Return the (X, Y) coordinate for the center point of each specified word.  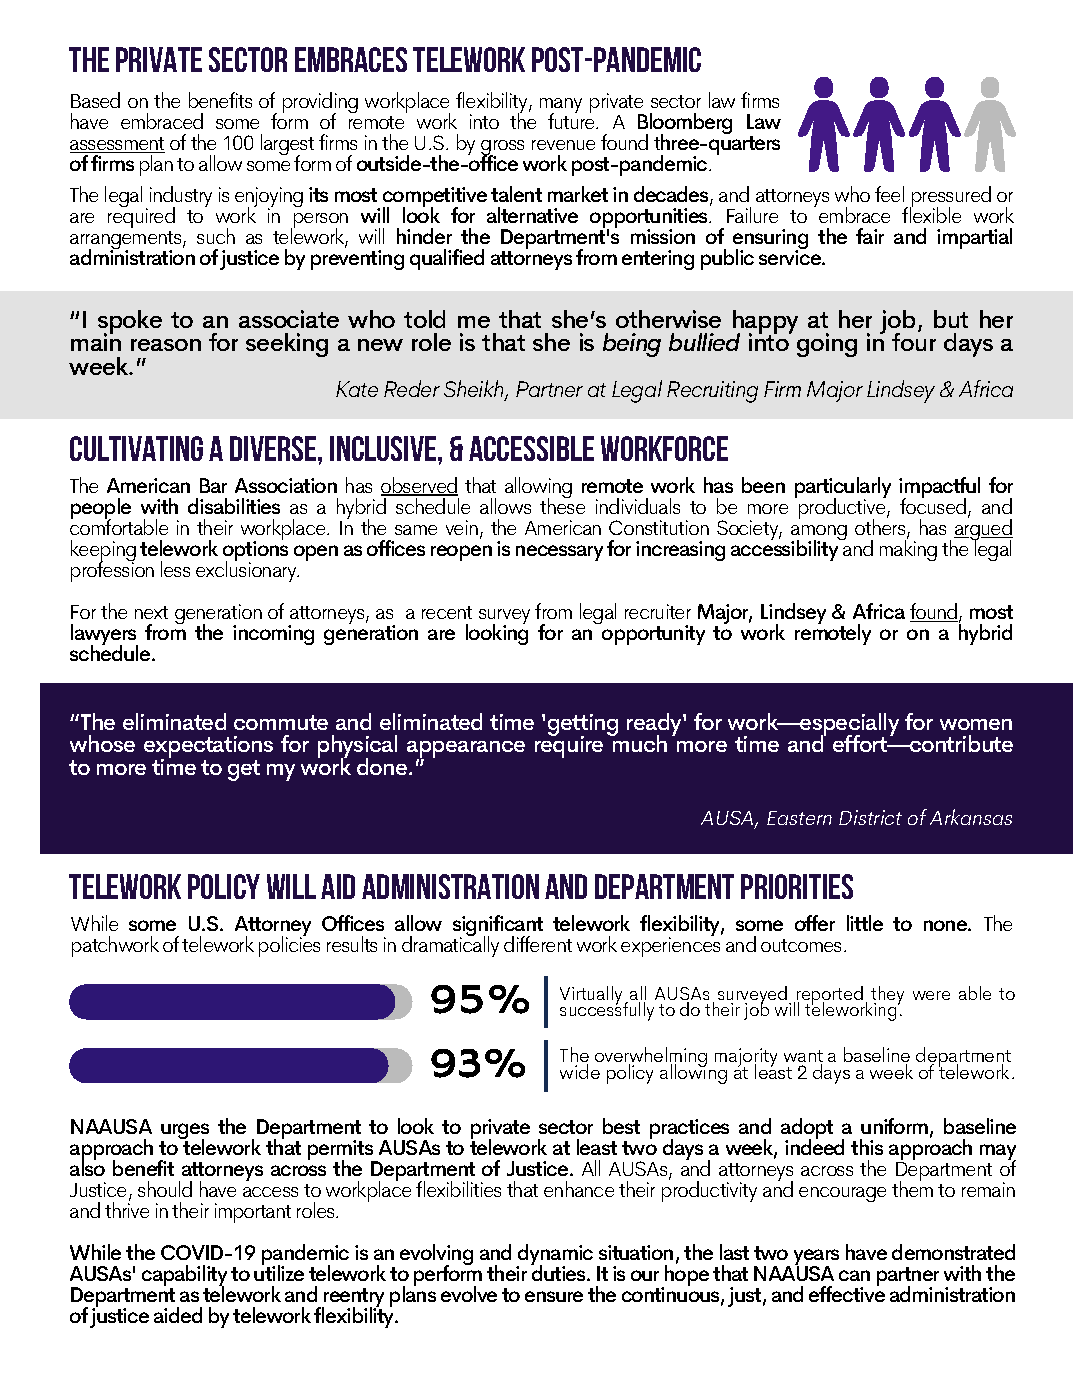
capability (184, 1277)
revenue (563, 145)
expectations (208, 748)
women (976, 724)
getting (583, 726)
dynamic (554, 1256)
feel (889, 194)
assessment (117, 145)
